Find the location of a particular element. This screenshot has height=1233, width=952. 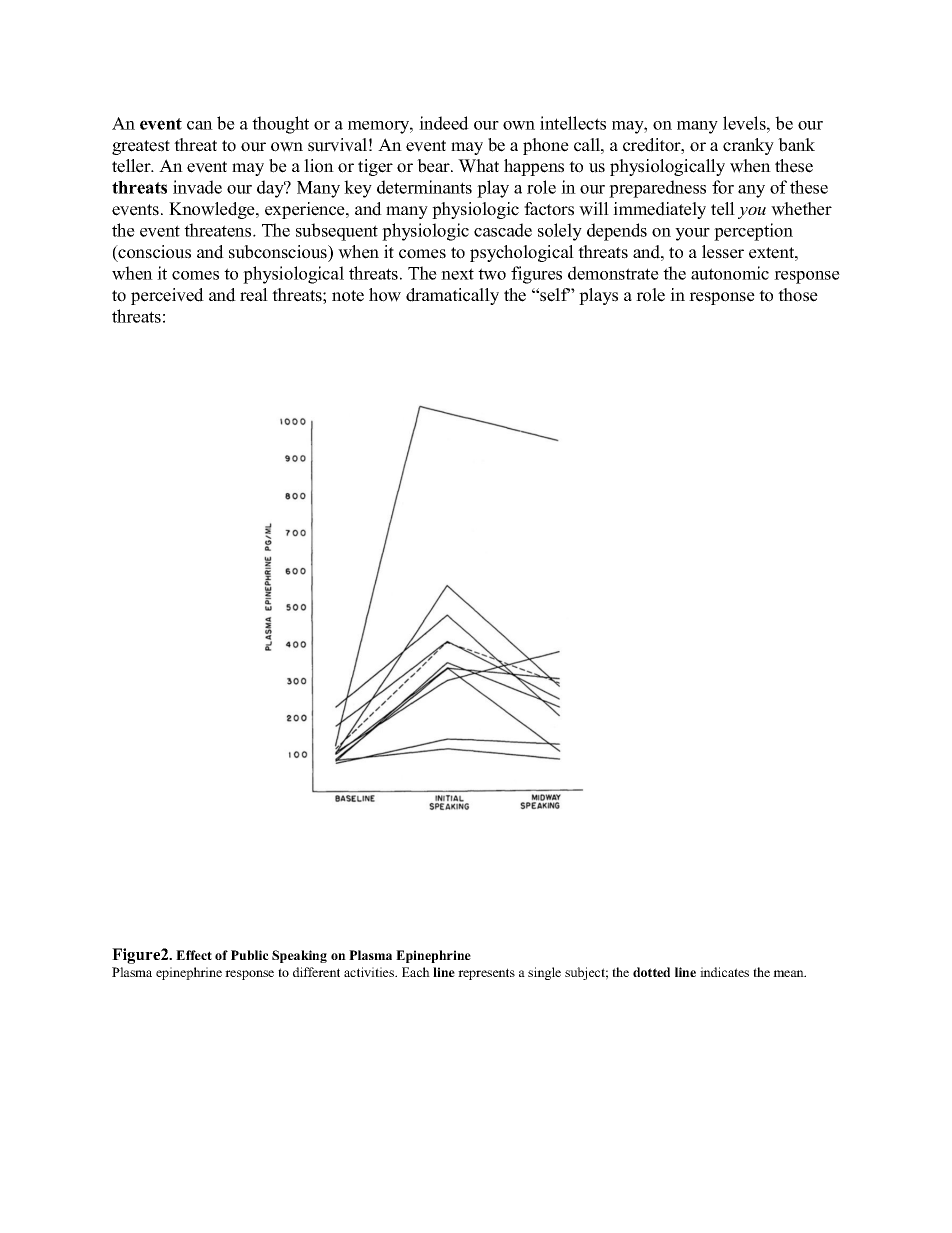

perceived is located at coordinates (167, 296).
